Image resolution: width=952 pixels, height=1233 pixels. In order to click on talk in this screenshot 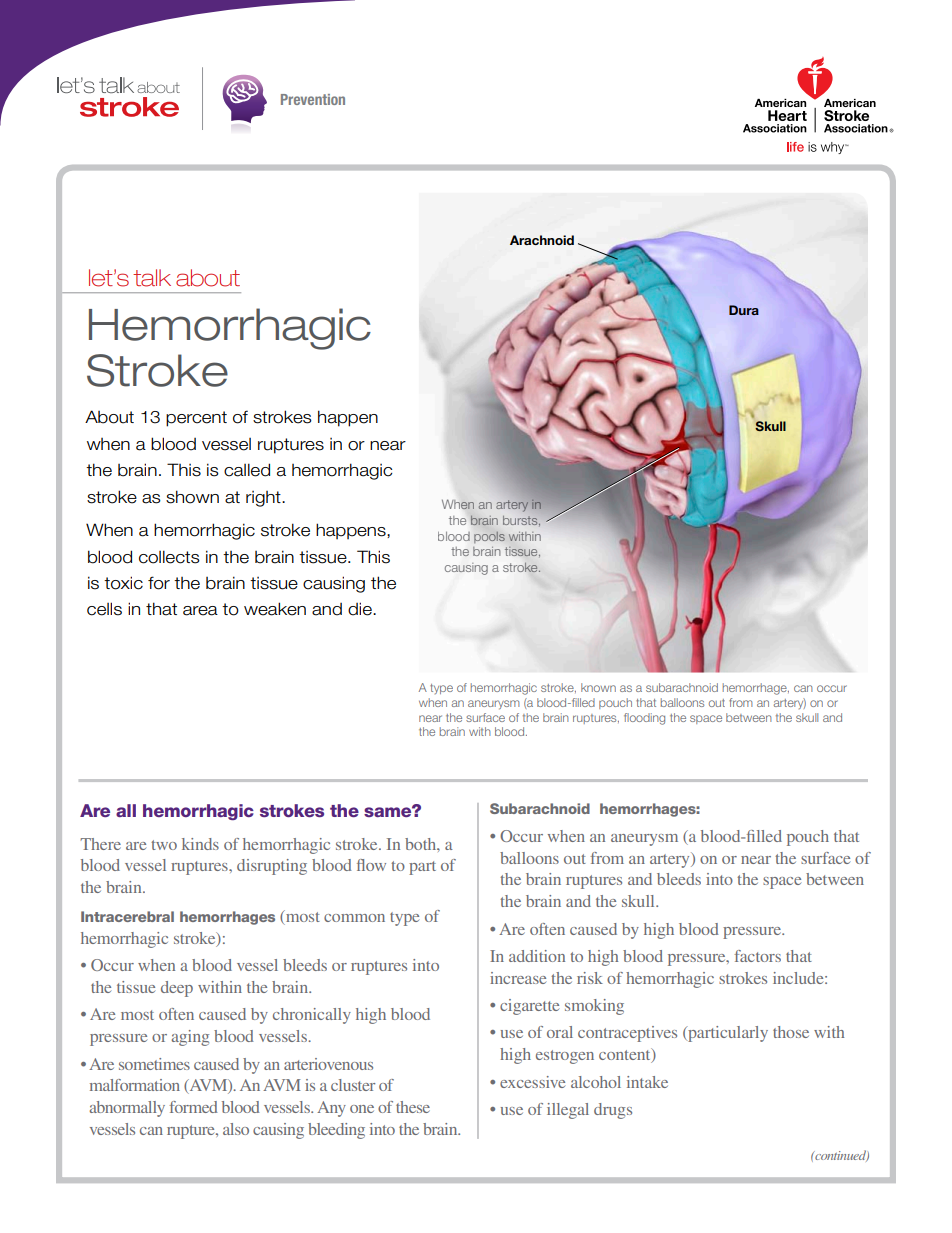, I will do `click(152, 278)`.
